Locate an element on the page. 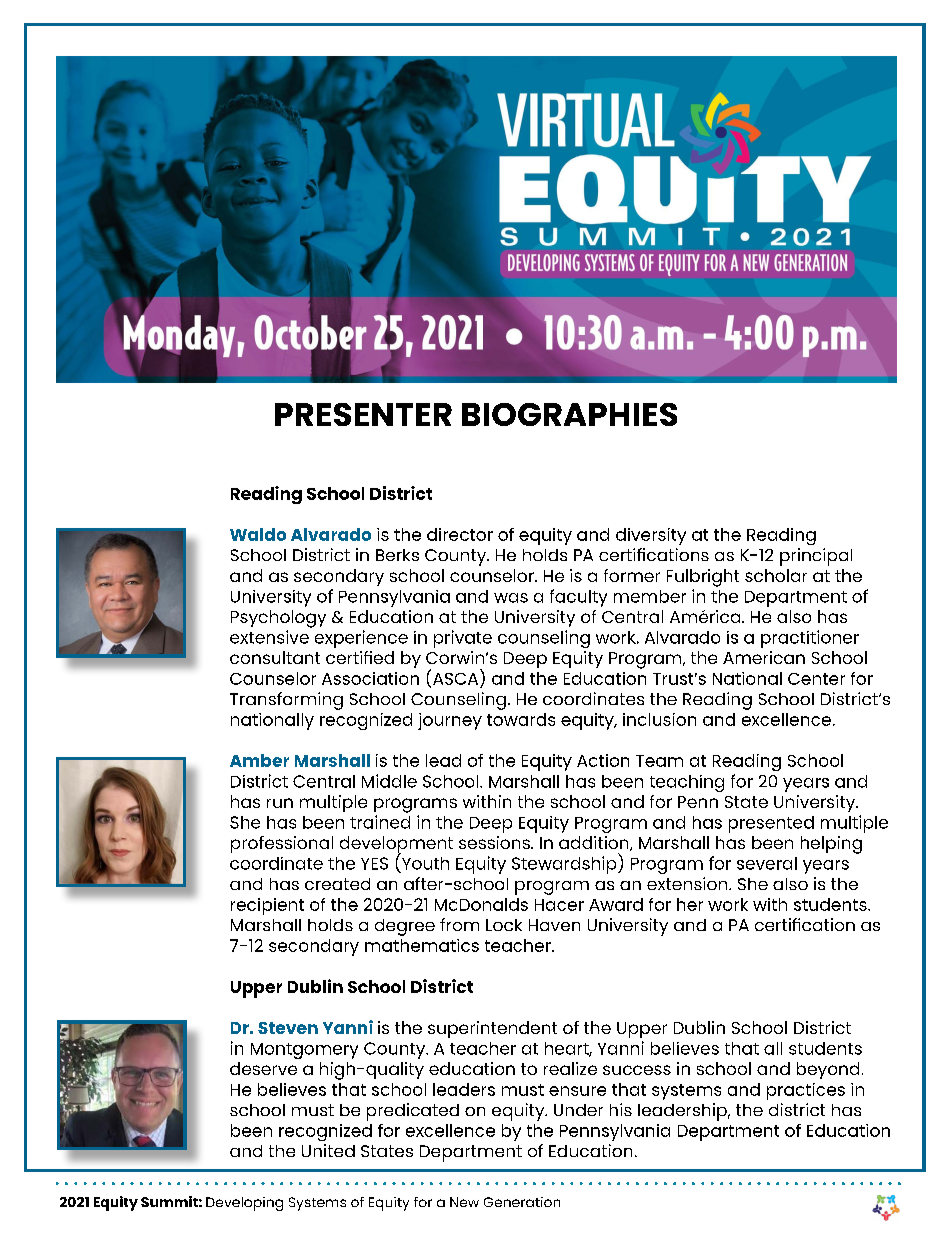 This document has height=1233, width=952. Generation is located at coordinates (522, 1202).
